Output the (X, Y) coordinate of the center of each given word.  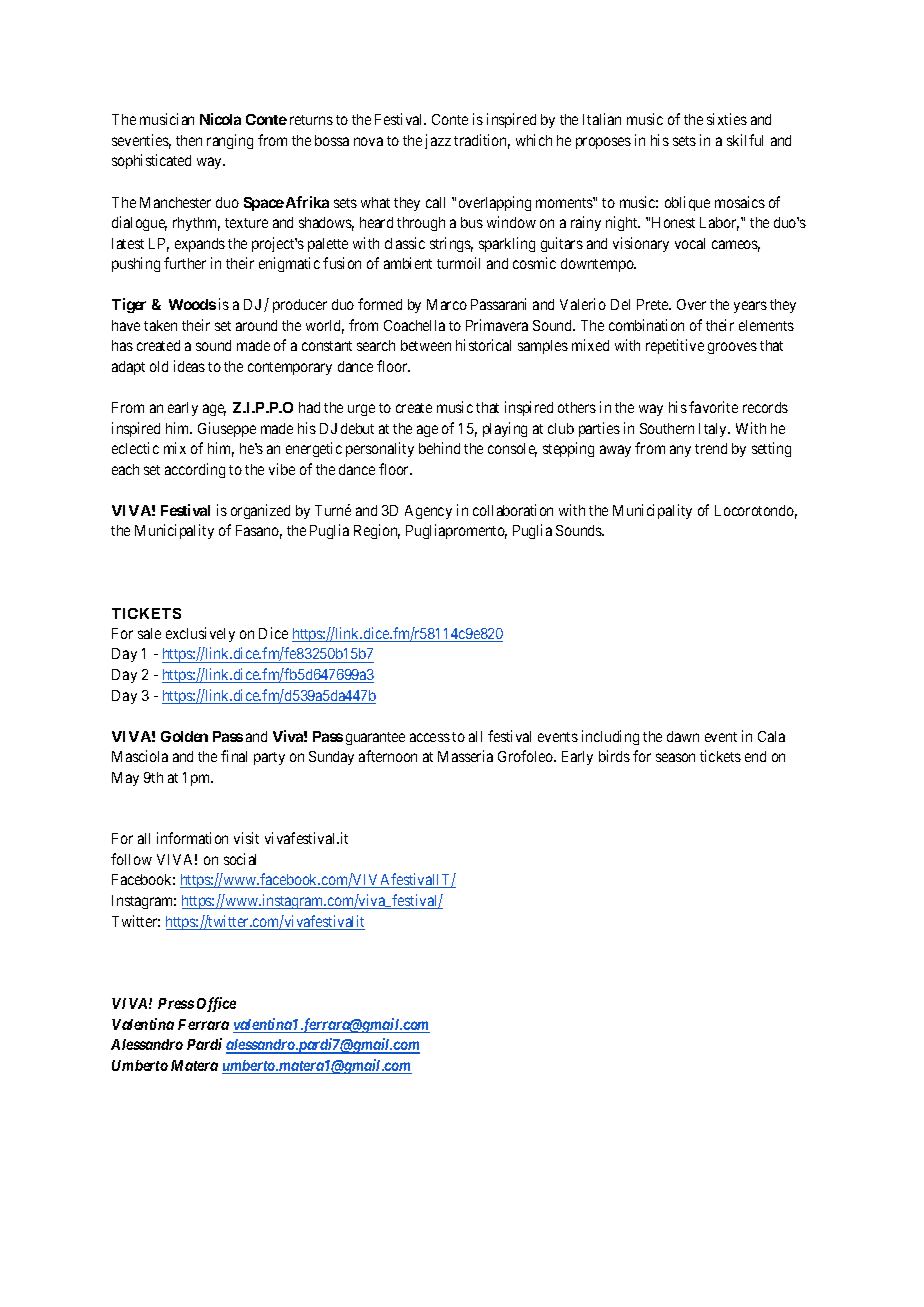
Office (216, 1004)
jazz (438, 141)
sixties (727, 119)
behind (439, 448)
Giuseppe (227, 429)
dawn (683, 736)
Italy (714, 430)
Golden (184, 736)
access (430, 737)
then (189, 140)
